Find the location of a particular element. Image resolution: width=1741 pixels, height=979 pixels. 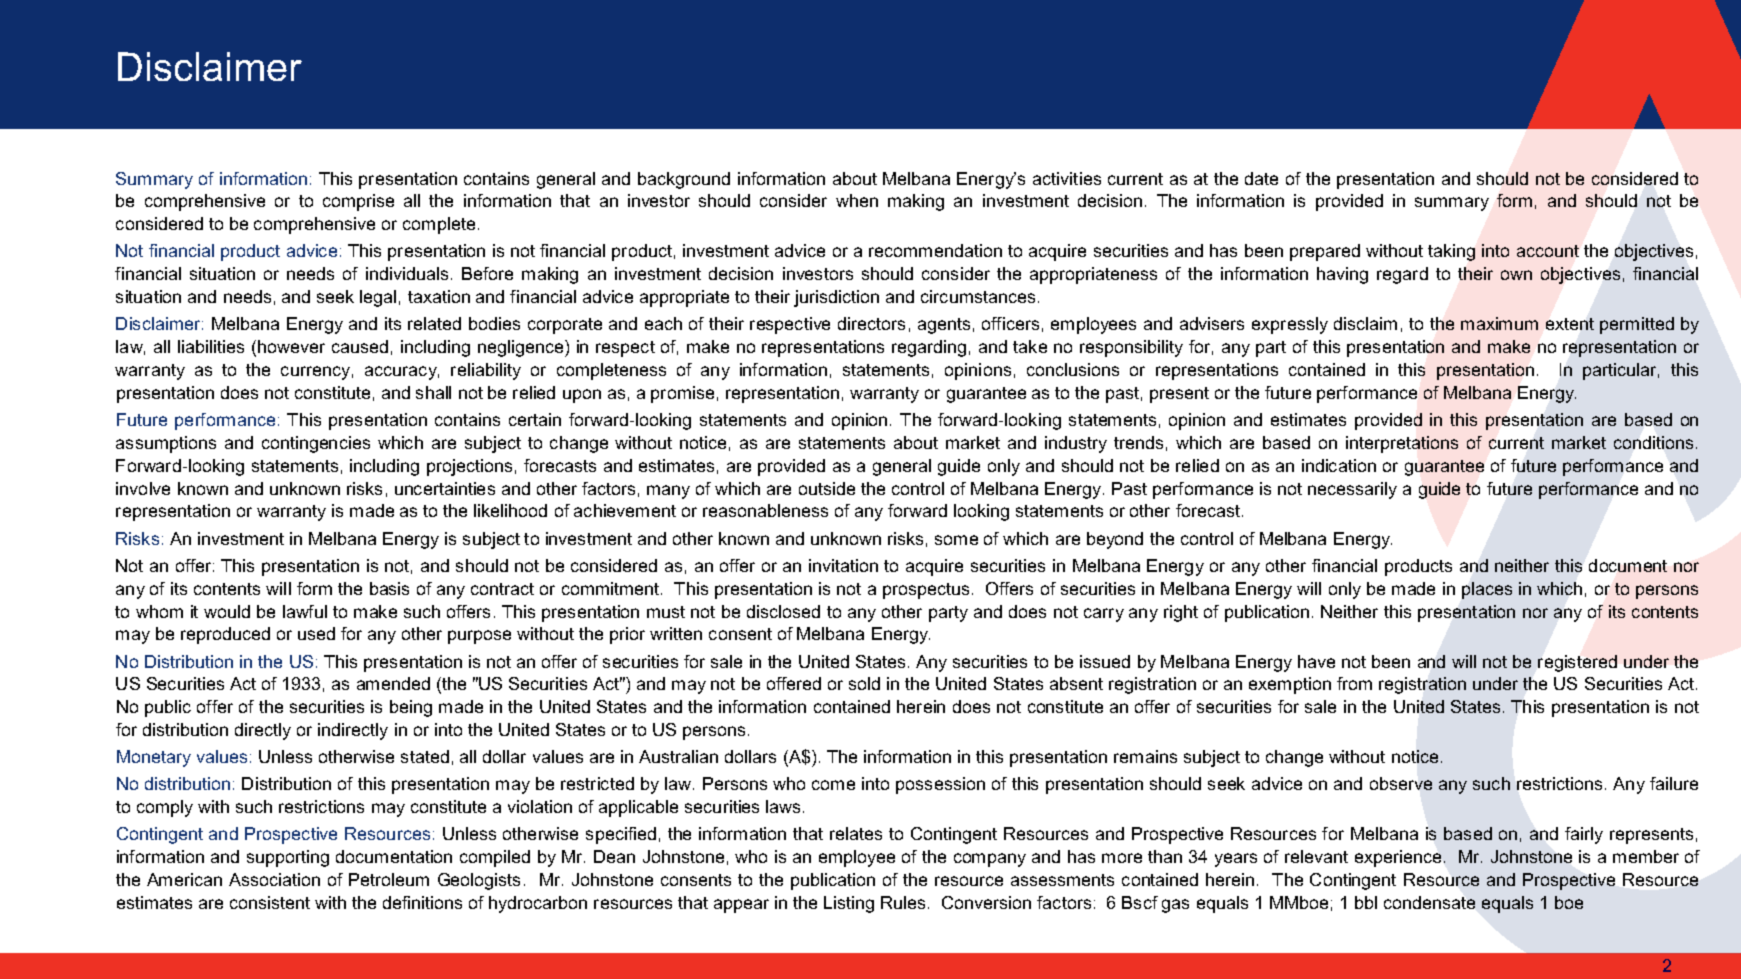

basis is located at coordinates (389, 588).
